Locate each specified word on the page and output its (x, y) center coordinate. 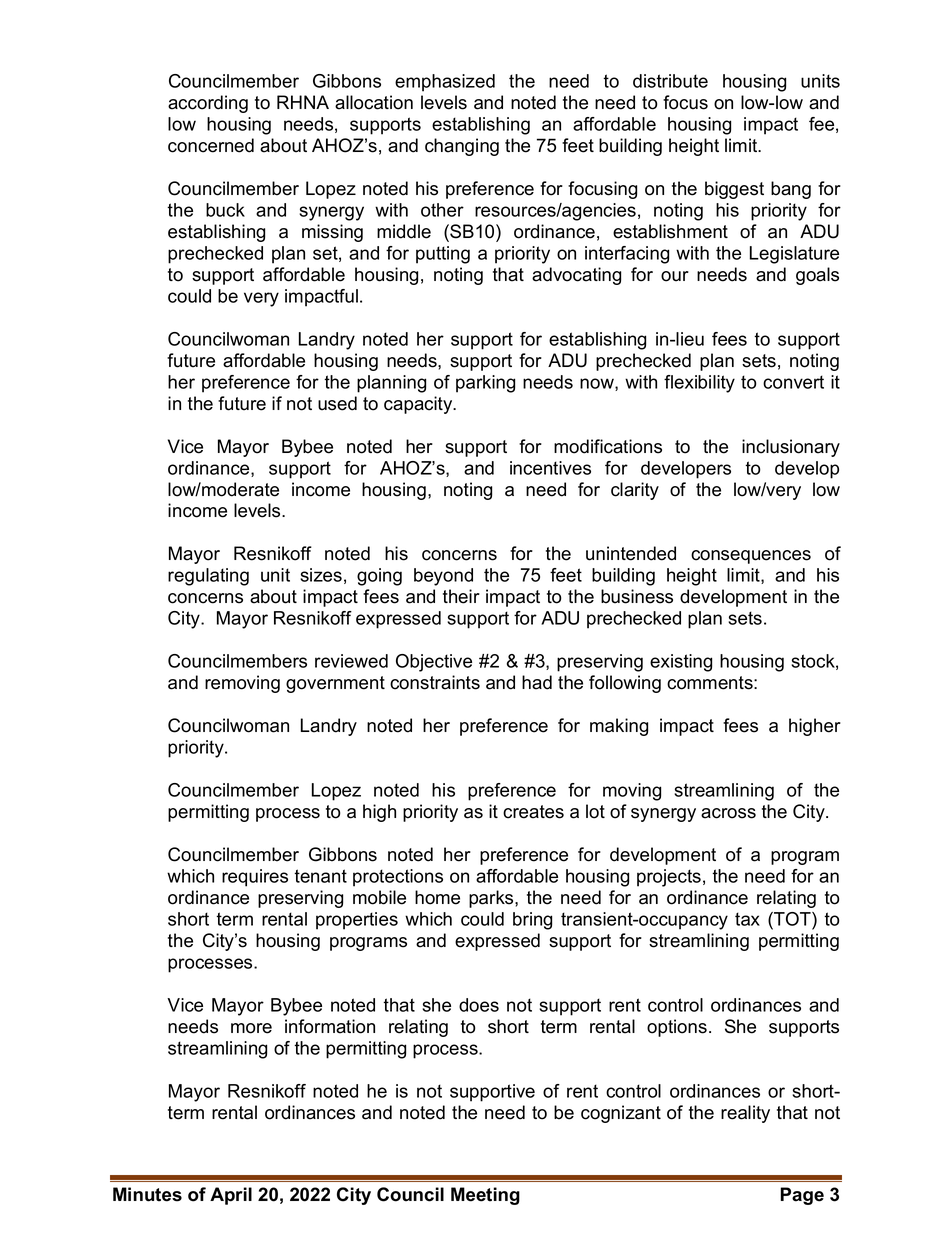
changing (462, 147)
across (728, 813)
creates (533, 812)
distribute (670, 81)
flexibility (699, 384)
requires (255, 878)
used (337, 403)
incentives (550, 468)
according (208, 104)
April (231, 1196)
